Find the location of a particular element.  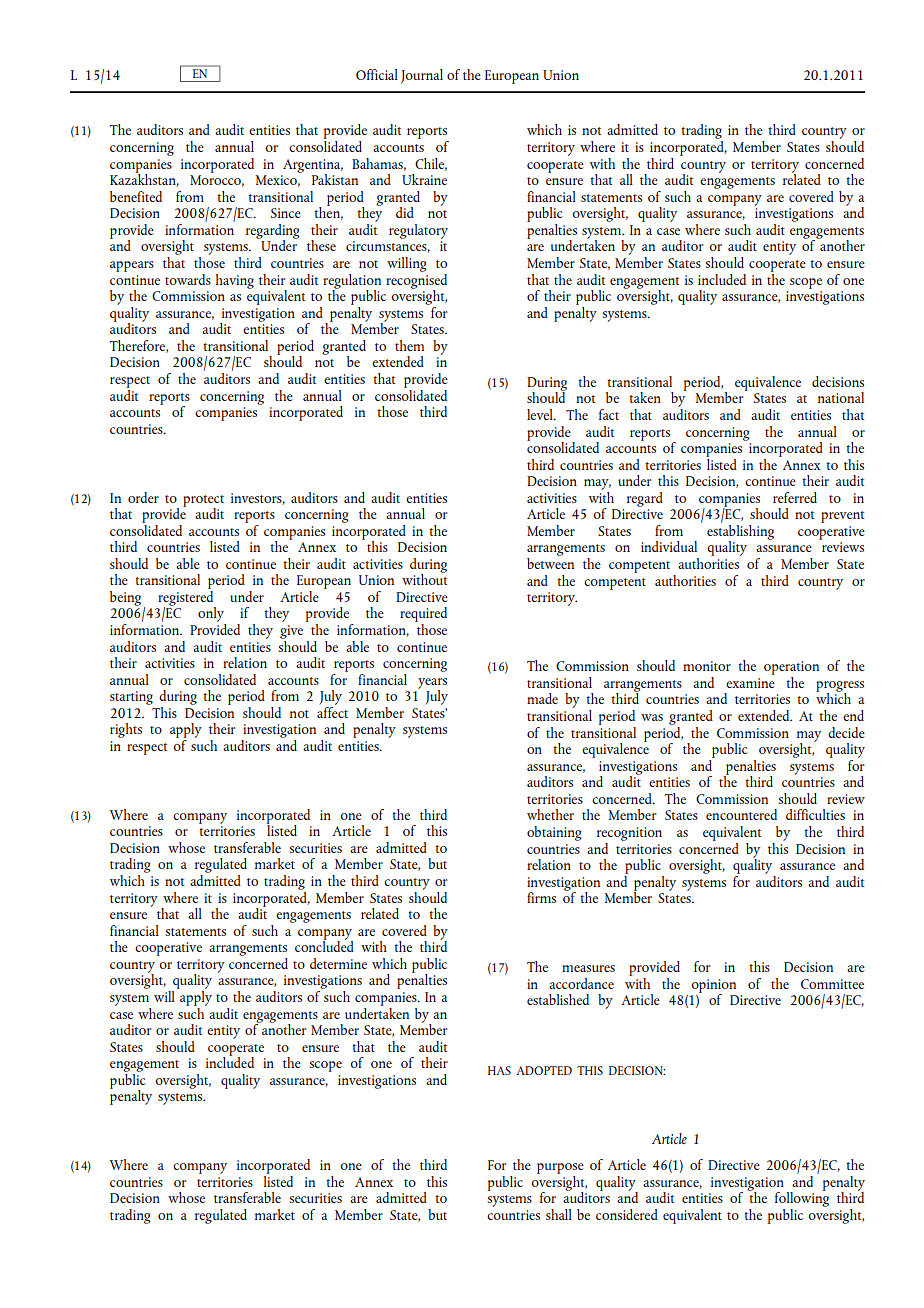

between is located at coordinates (550, 562).
